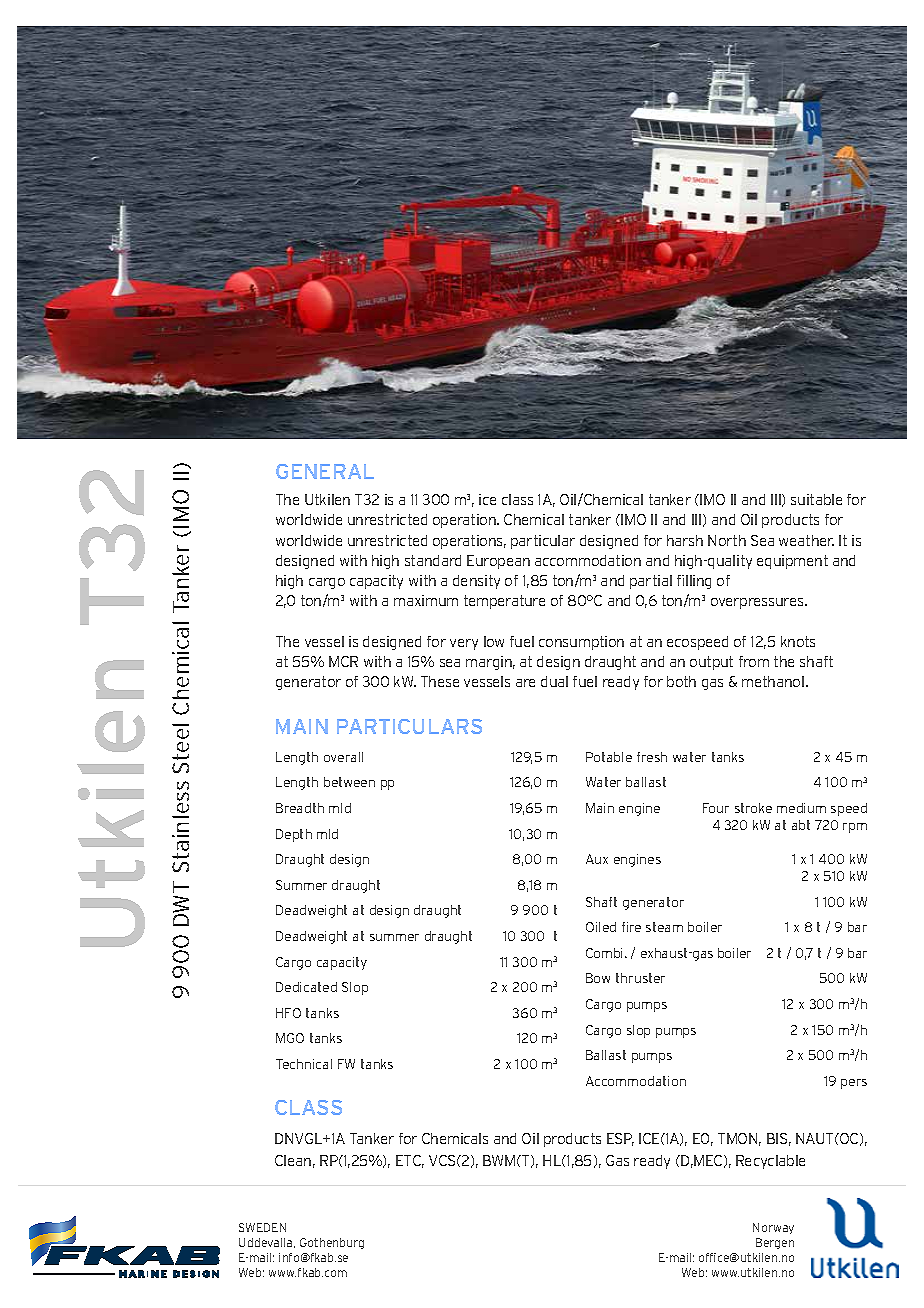 The height and width of the screenshot is (1308, 924). I want to click on pers, so click(854, 1084).
